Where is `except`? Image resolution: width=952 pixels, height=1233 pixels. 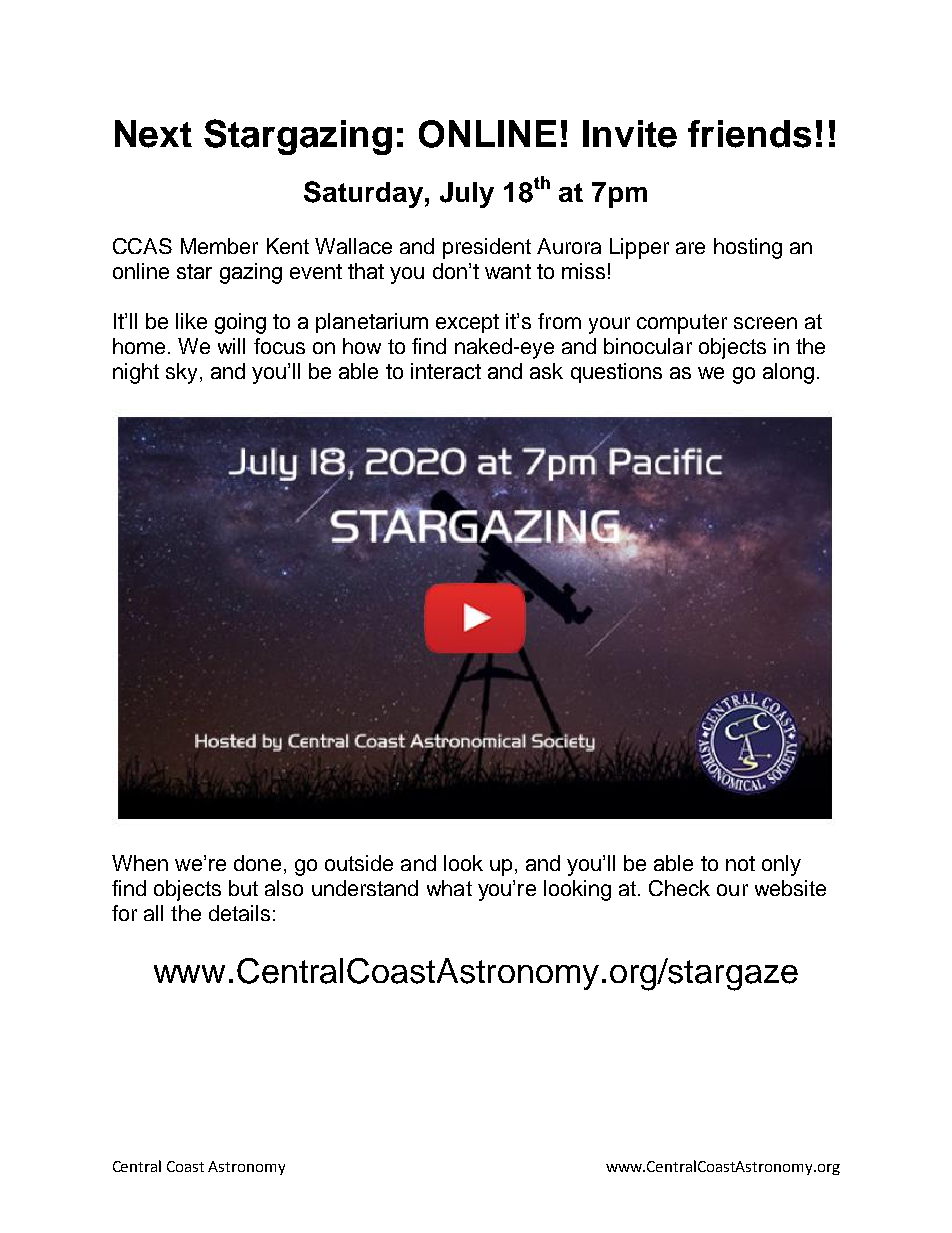 except is located at coordinates (467, 323).
